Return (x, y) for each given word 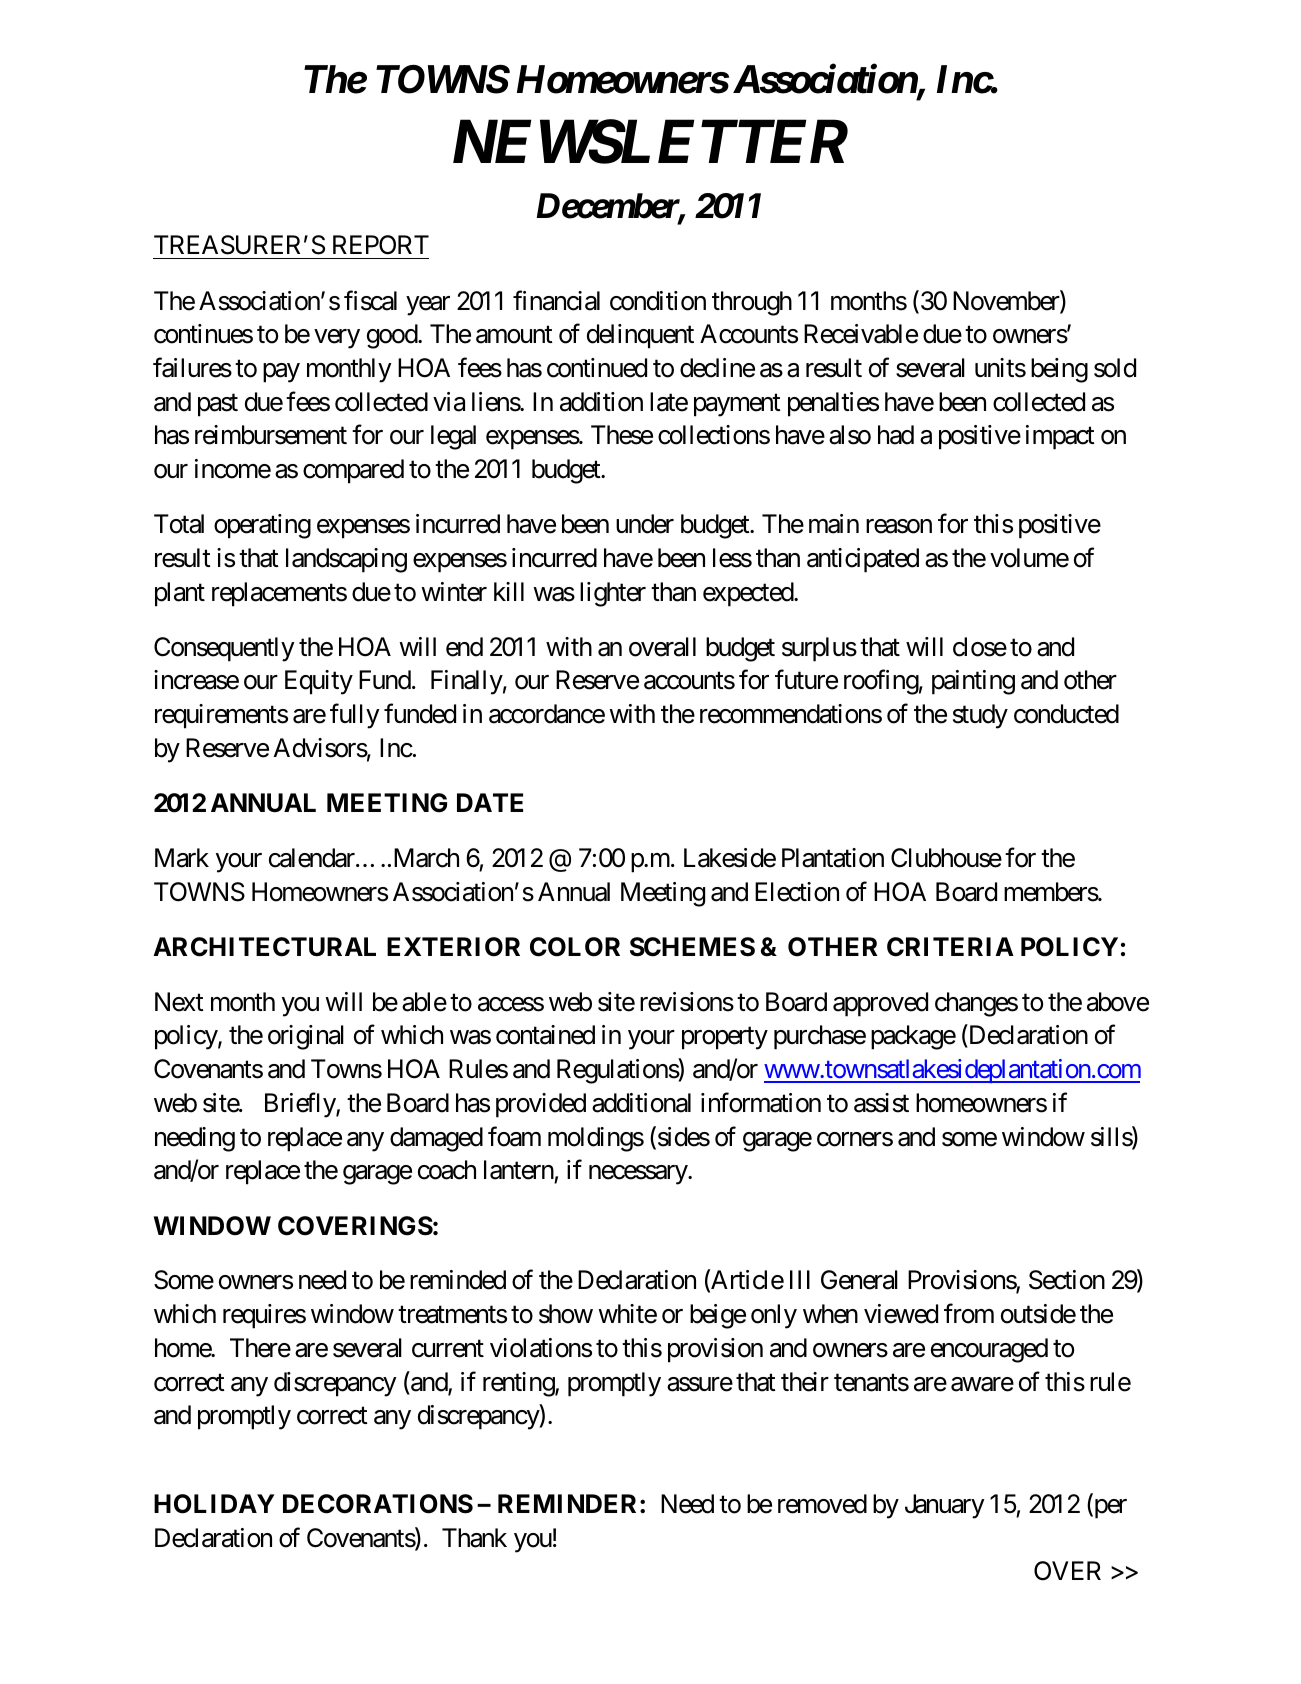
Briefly (301, 1105)
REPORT (381, 245)
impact (1060, 437)
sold (1115, 368)
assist (881, 1103)
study (980, 716)
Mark (182, 858)
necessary (639, 1175)
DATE (490, 802)
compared (353, 471)
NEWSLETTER (650, 142)
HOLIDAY (214, 1504)
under (645, 524)
